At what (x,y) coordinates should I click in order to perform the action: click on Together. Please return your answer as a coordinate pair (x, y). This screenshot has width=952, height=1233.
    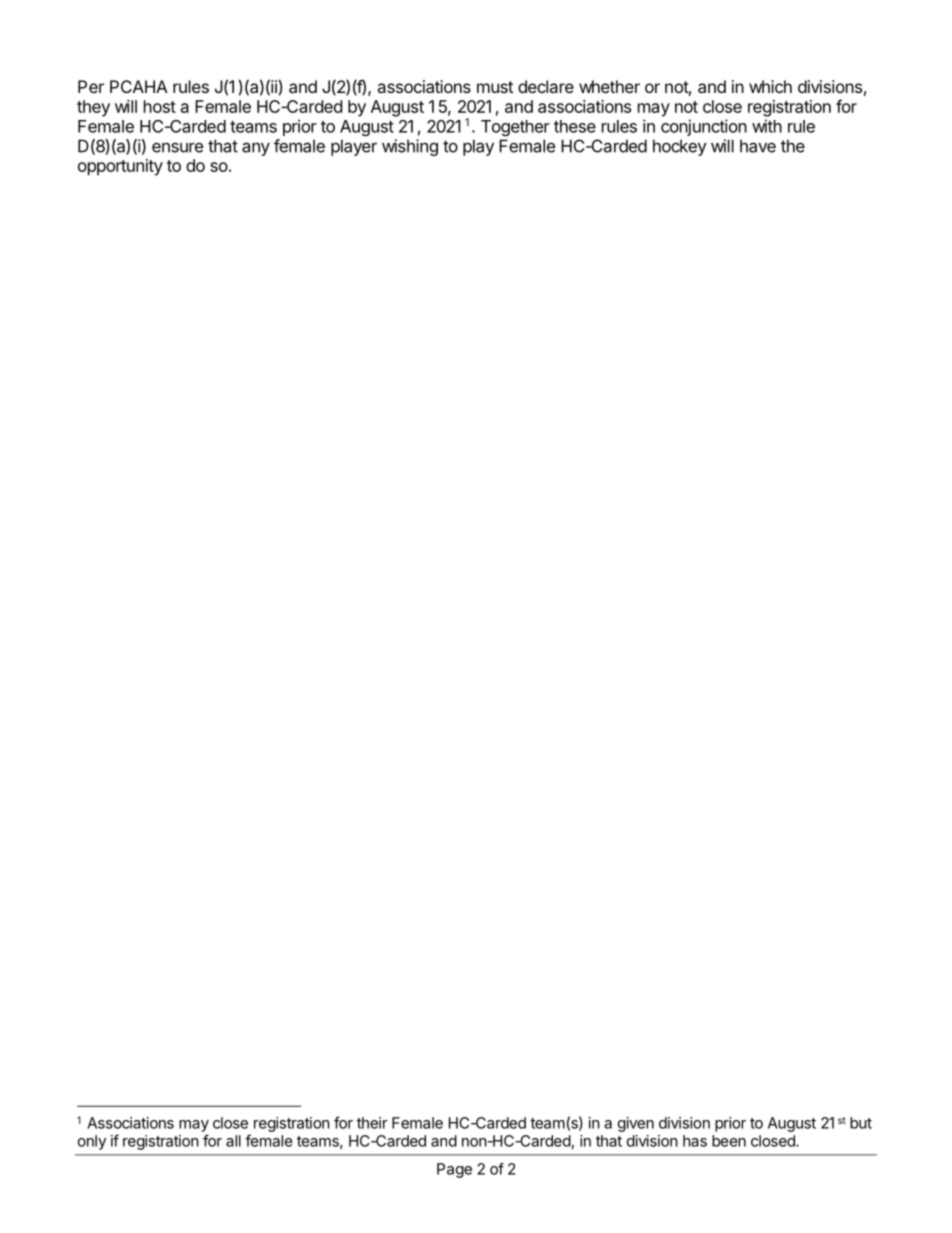
    Looking at the image, I should click on (515, 128).
